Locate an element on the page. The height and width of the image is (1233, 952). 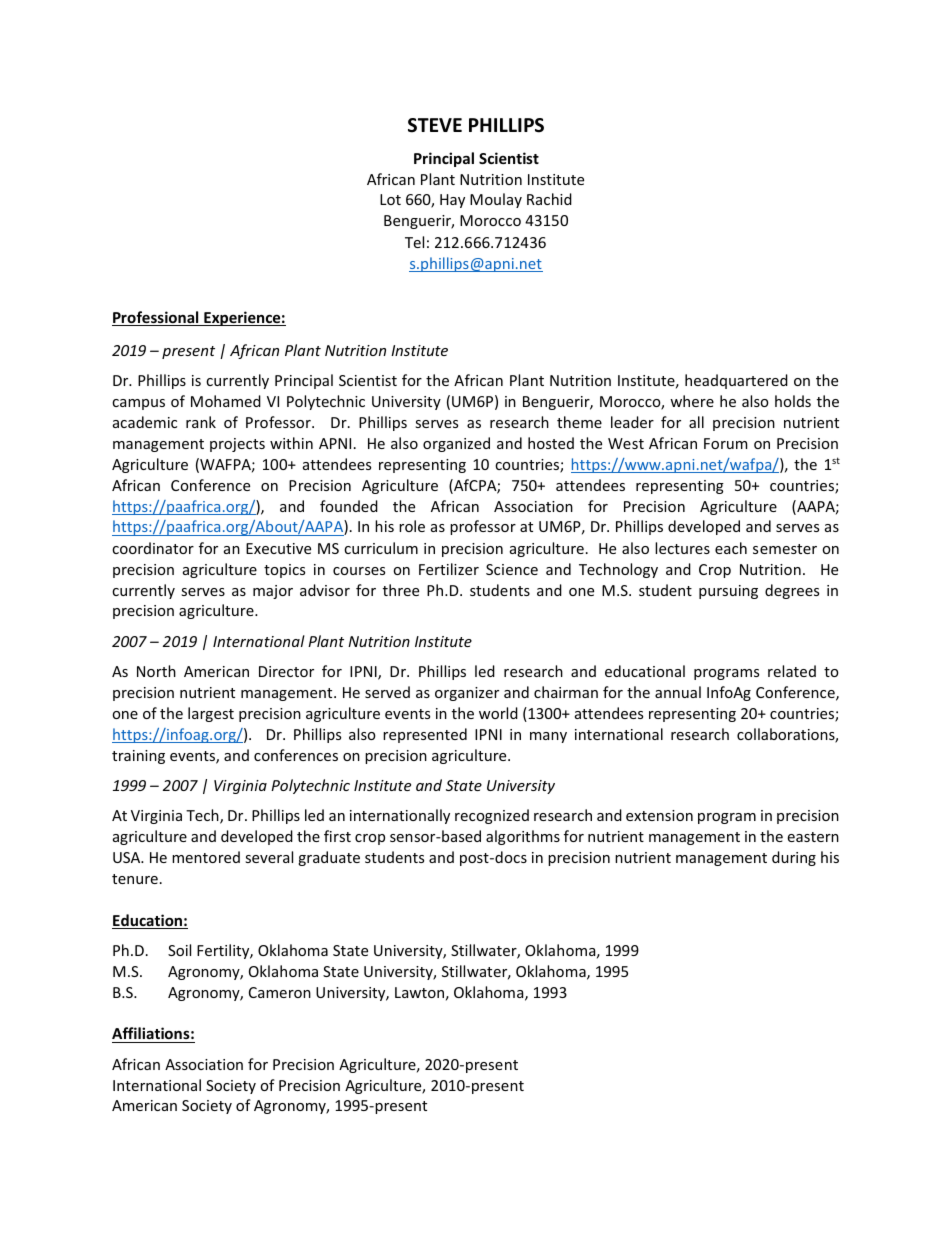
Hay is located at coordinates (452, 201).
